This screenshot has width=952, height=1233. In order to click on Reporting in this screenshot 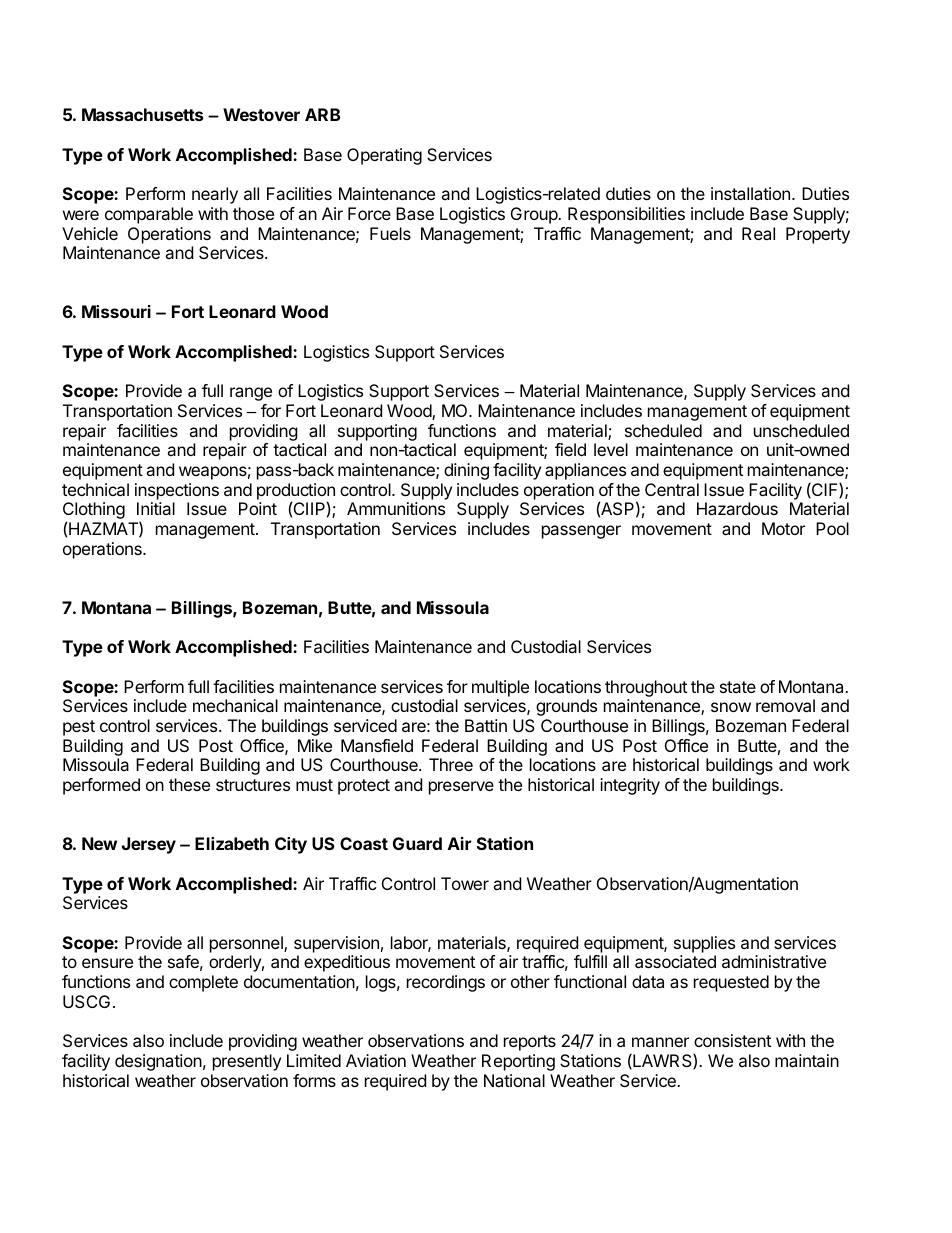, I will do `click(518, 1062)`.
